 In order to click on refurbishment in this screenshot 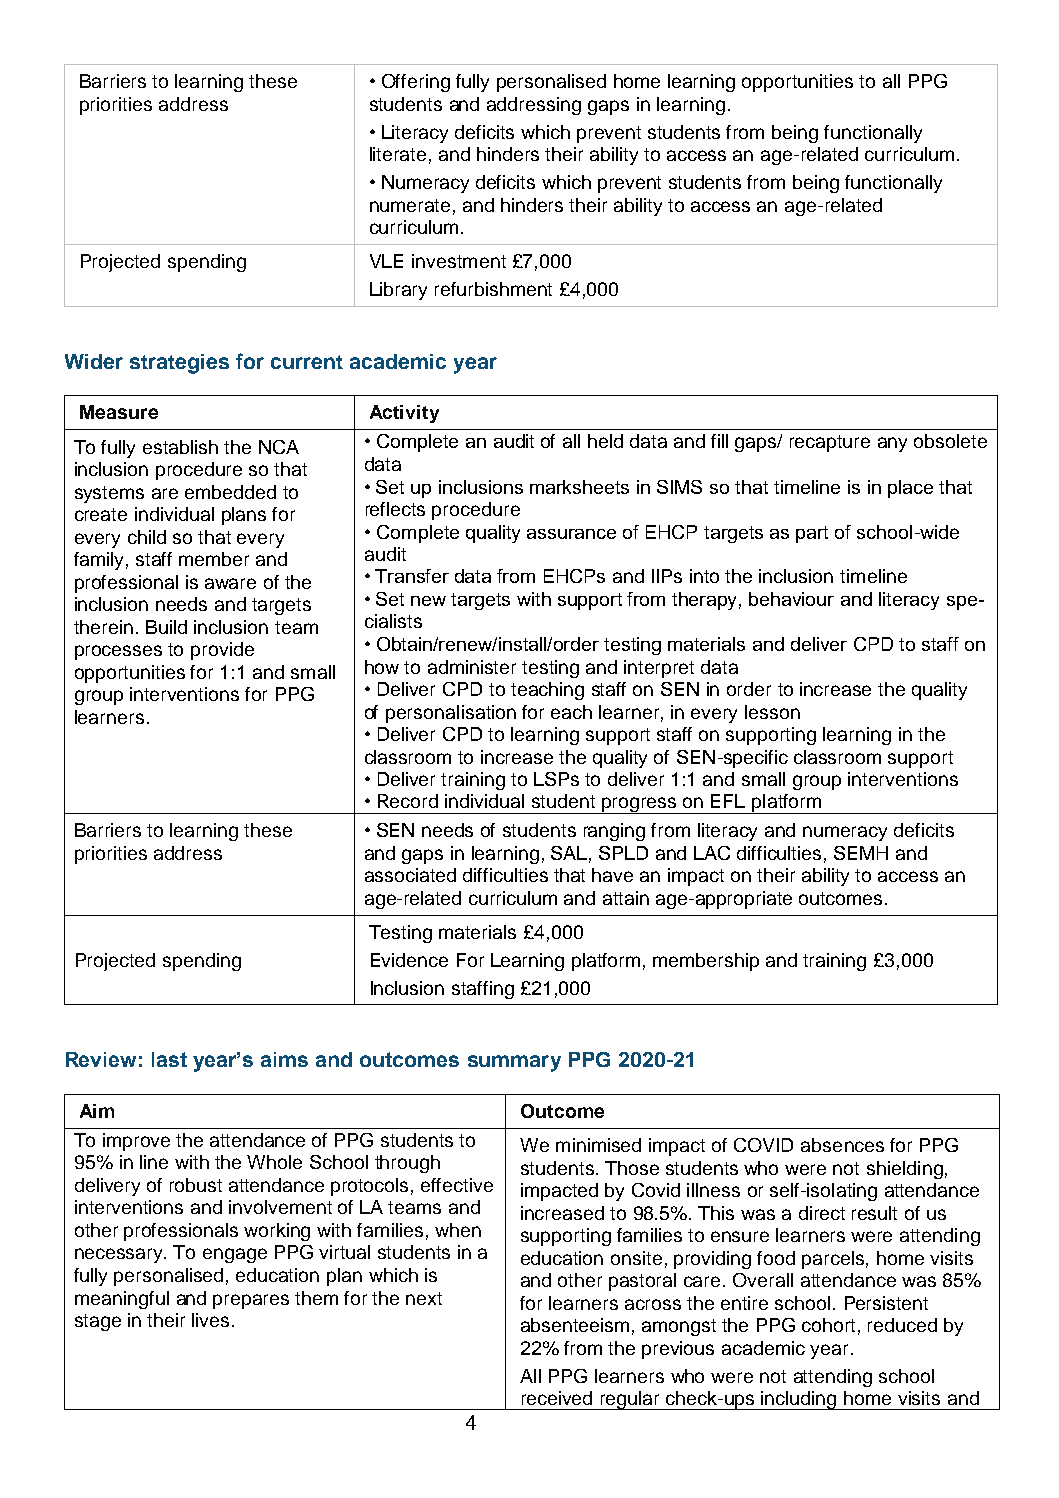, I will do `click(493, 289)`.
